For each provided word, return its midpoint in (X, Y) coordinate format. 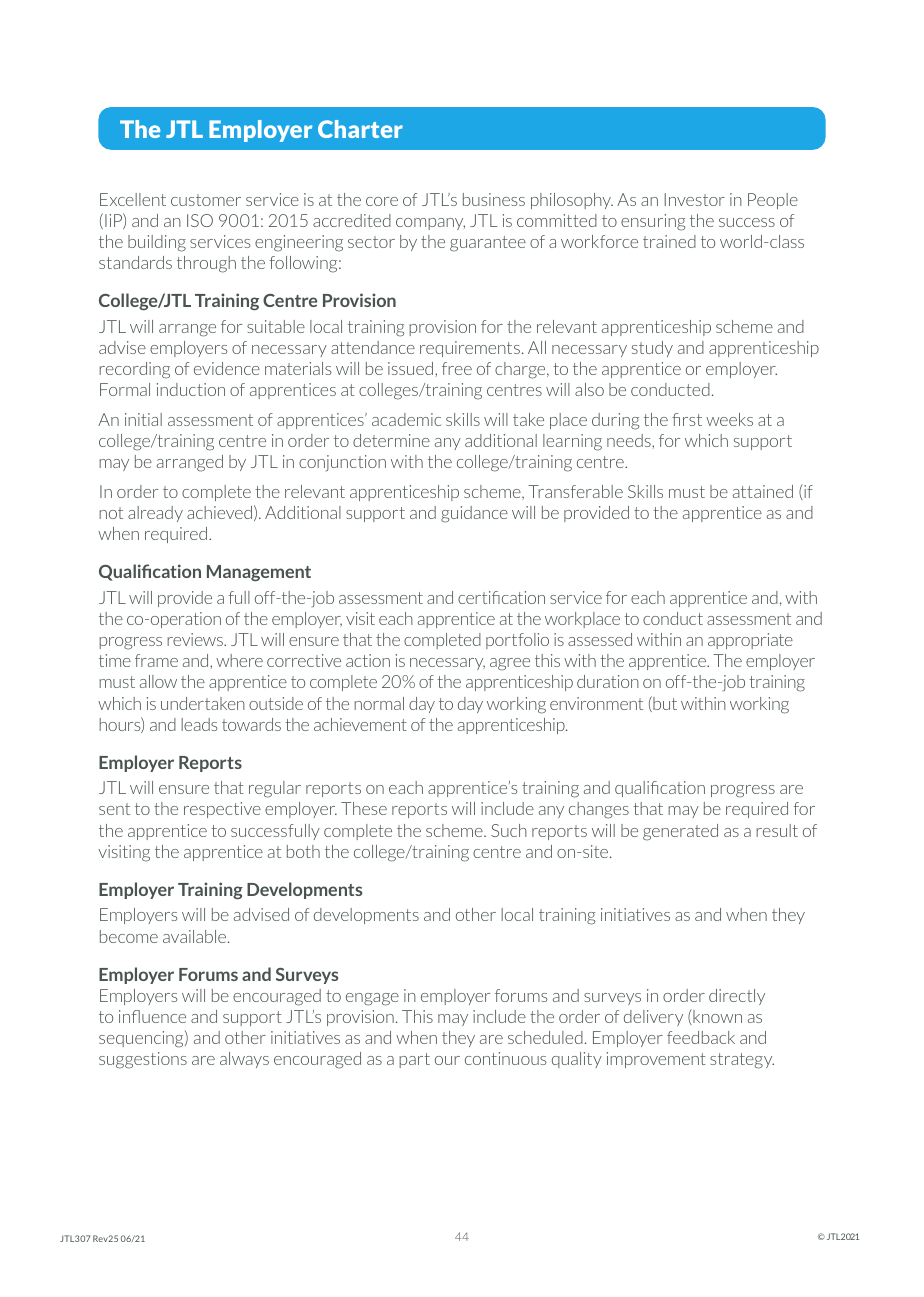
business (494, 199)
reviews (196, 639)
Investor (695, 199)
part (414, 1060)
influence (152, 1016)
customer (206, 200)
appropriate (750, 641)
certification (501, 597)
